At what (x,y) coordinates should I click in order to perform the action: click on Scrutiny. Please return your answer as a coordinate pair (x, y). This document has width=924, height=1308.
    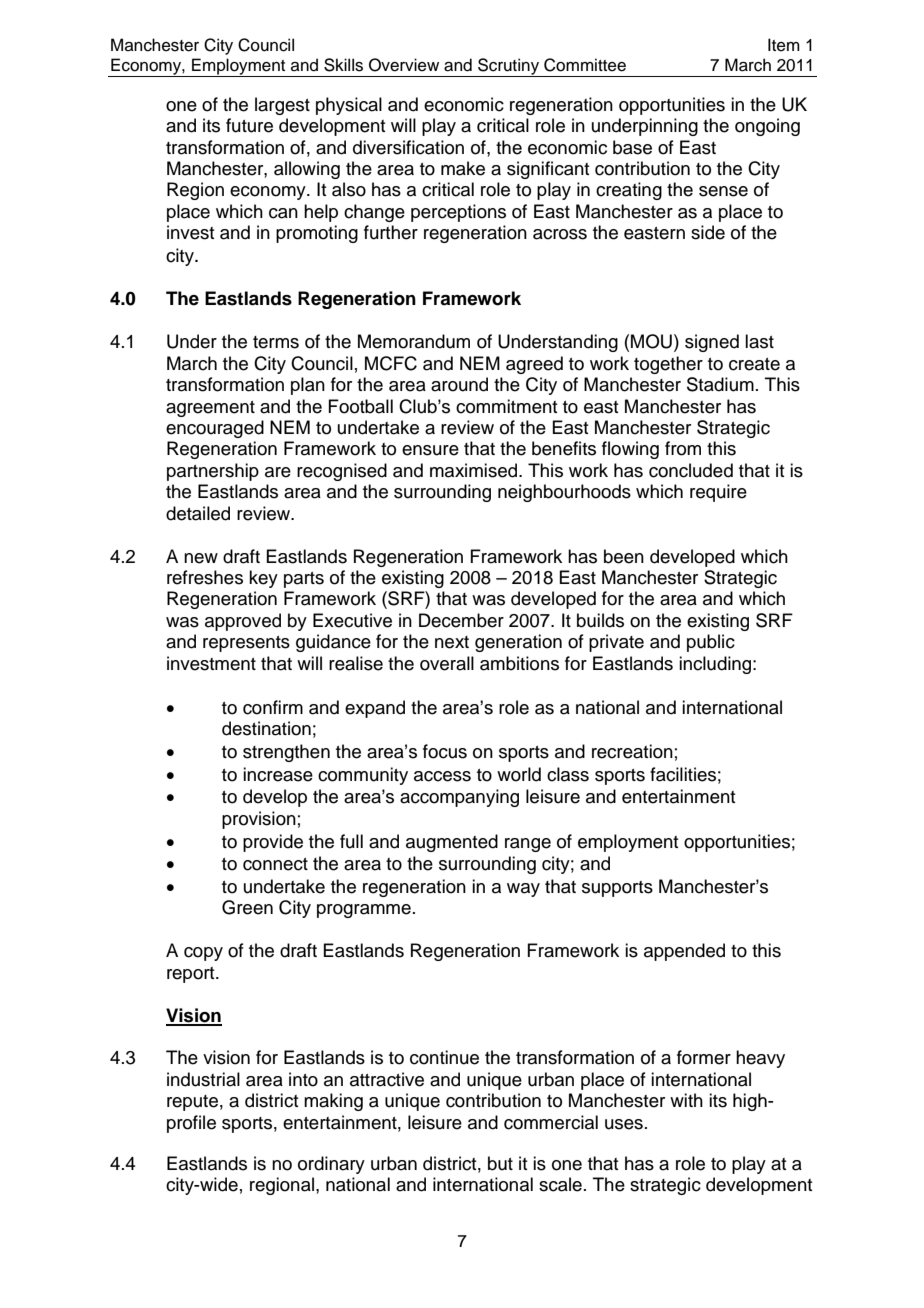
    Looking at the image, I should click on (508, 67).
